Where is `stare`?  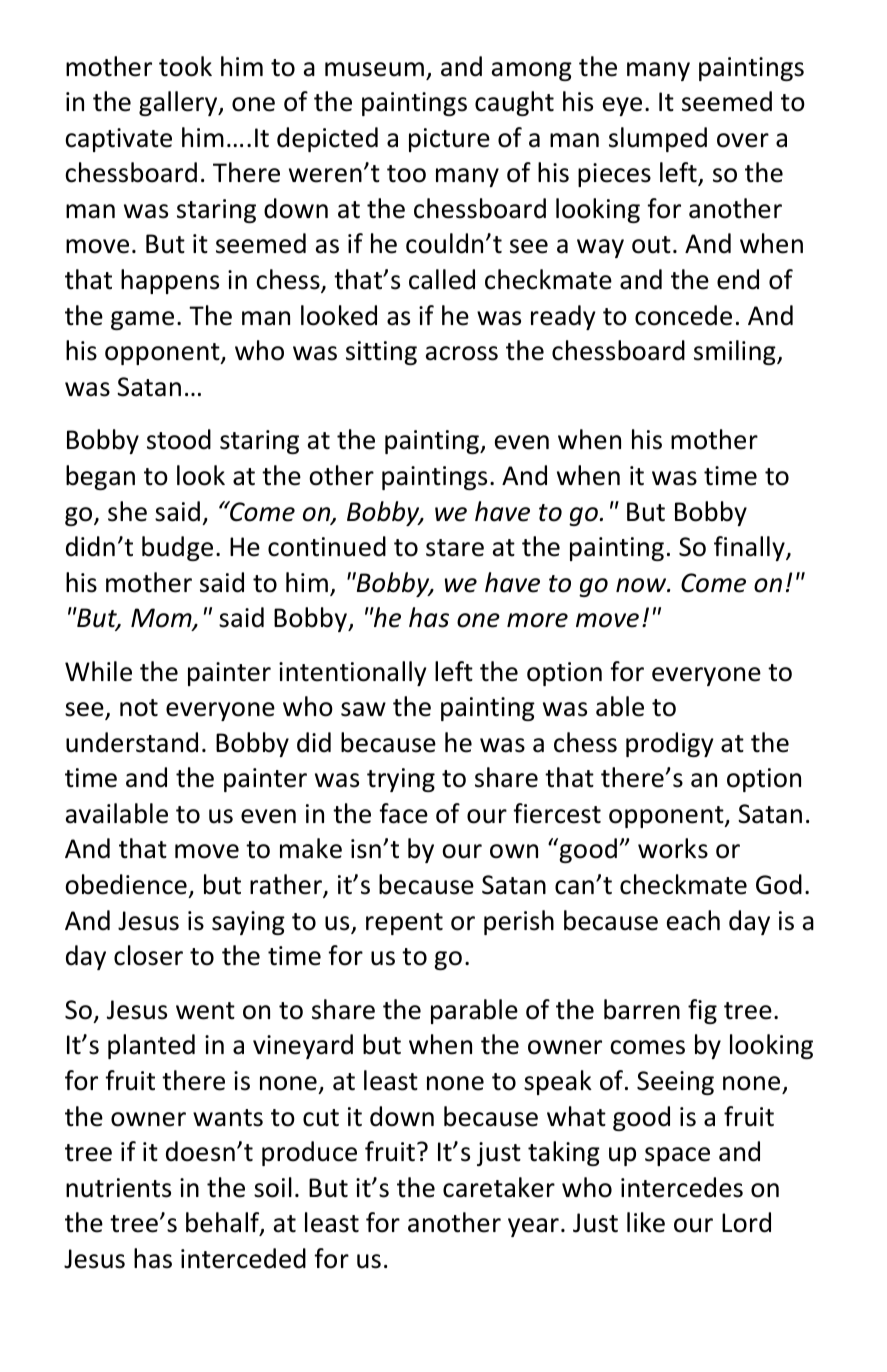
stare is located at coordinates (455, 548).
